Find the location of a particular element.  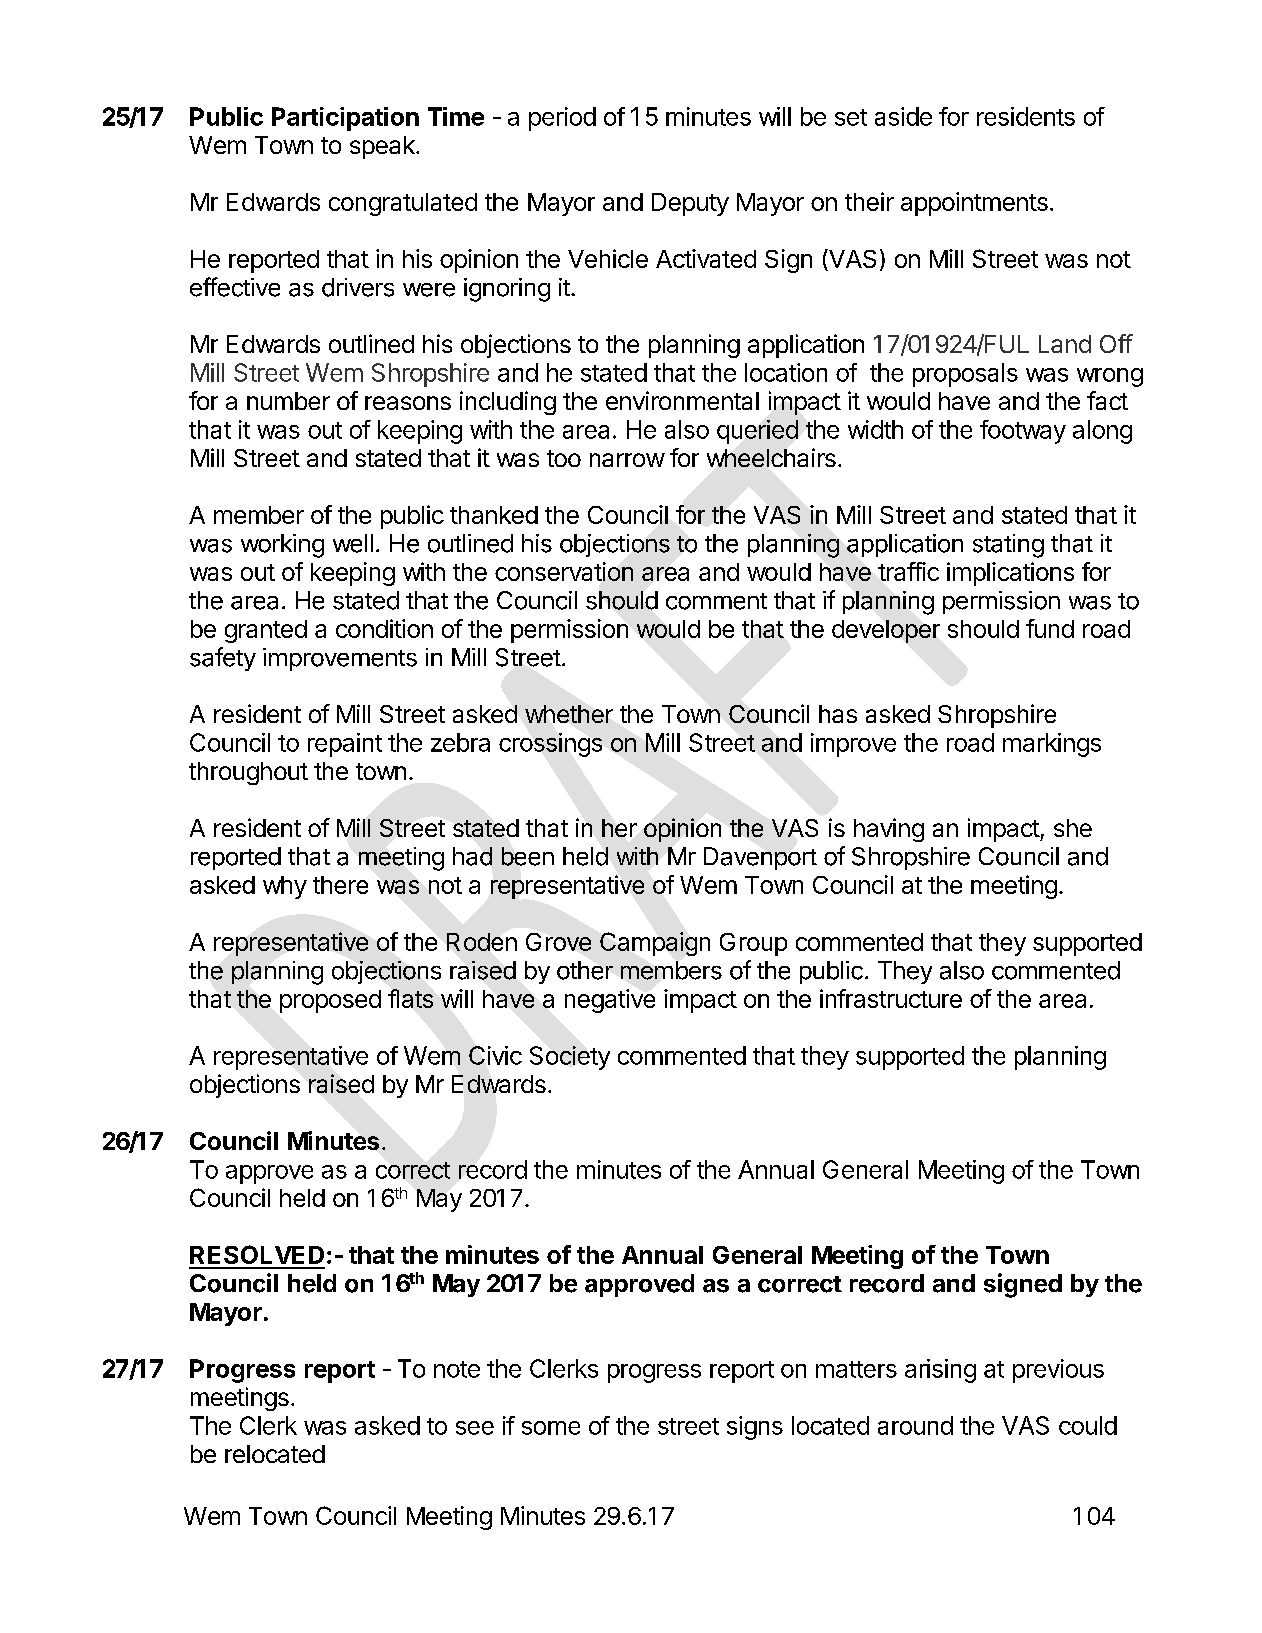

Participation is located at coordinates (345, 119).
